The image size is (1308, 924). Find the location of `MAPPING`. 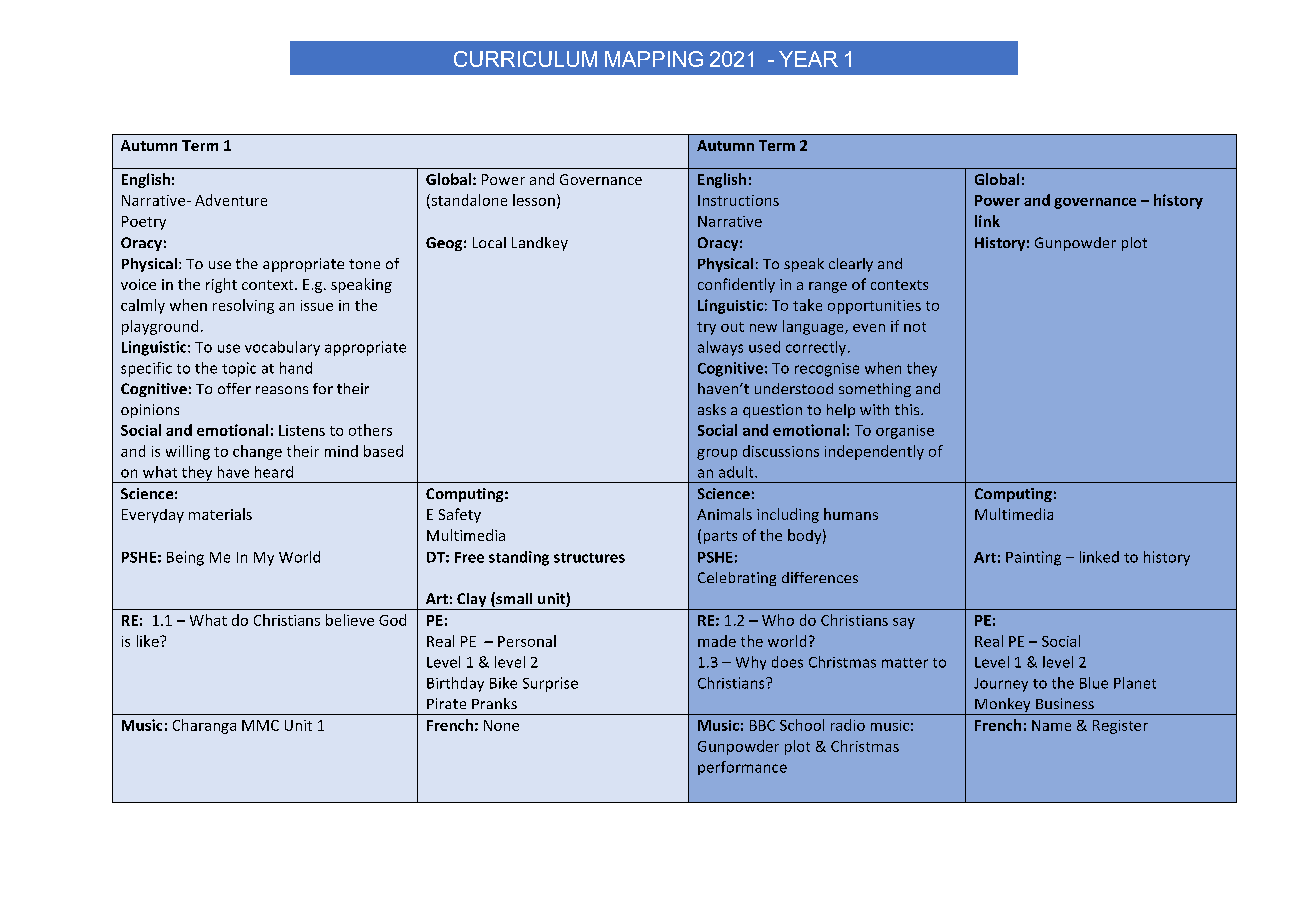

MAPPING is located at coordinates (654, 59).
